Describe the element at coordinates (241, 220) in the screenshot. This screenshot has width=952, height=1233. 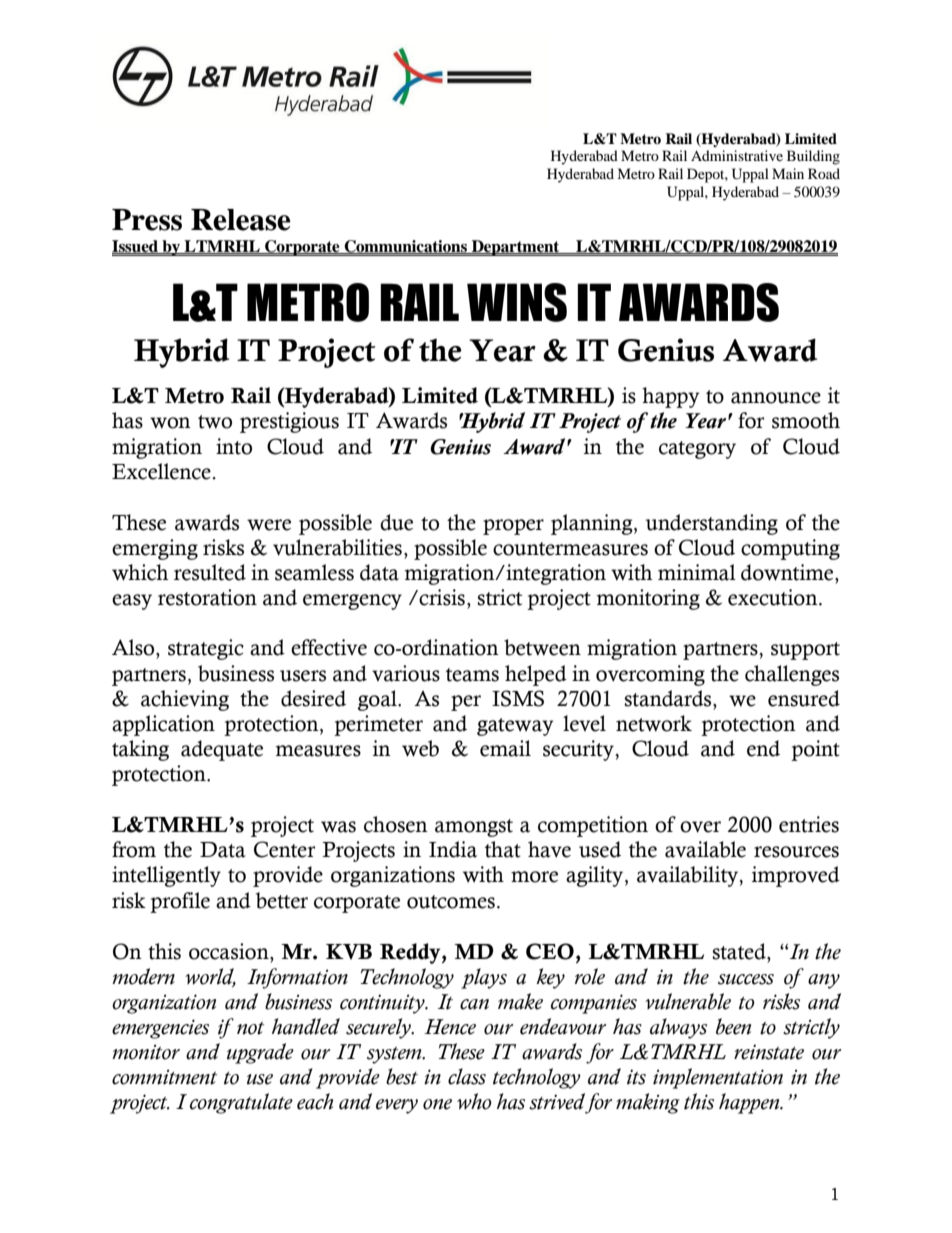
I see `Release` at that location.
